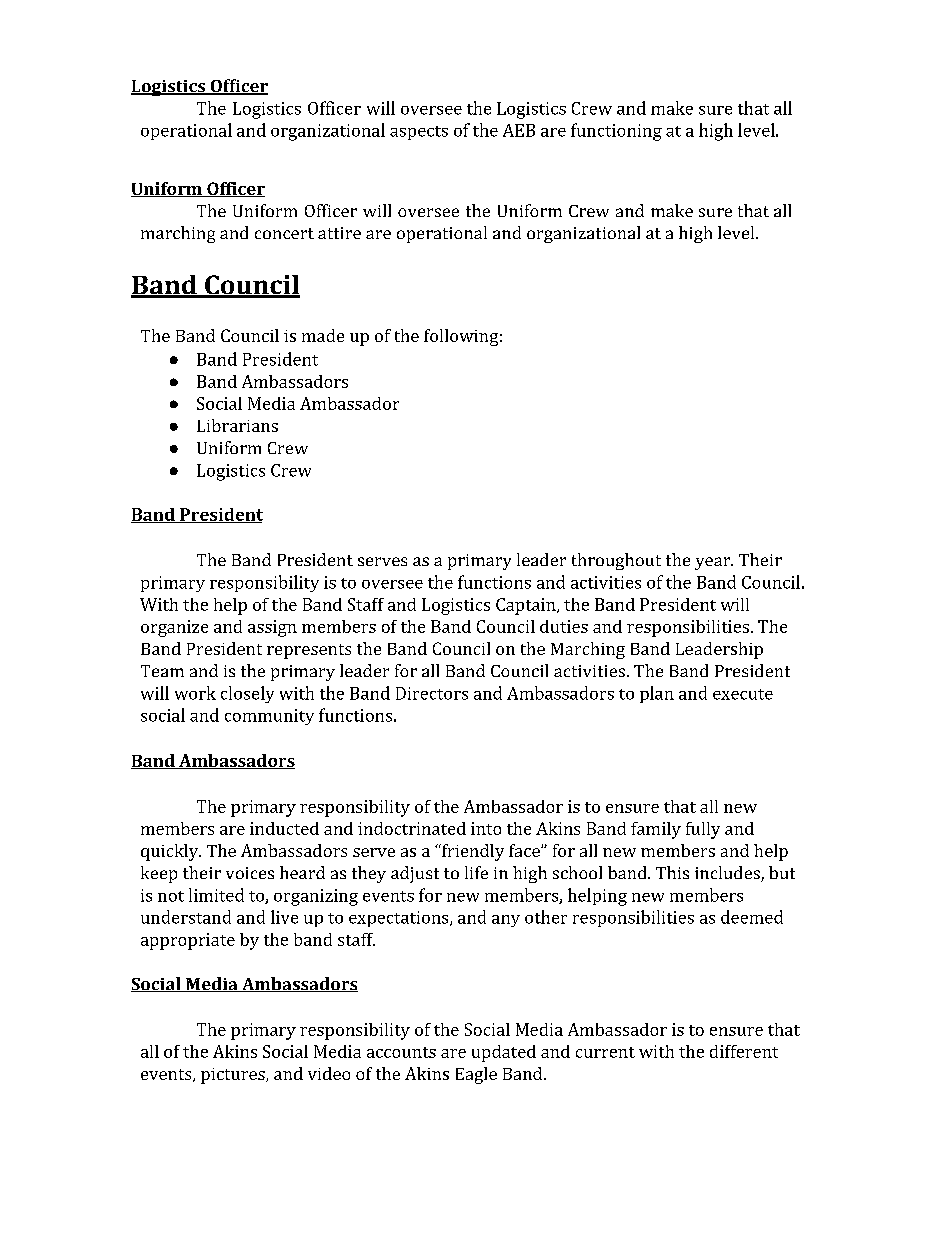 This screenshot has width=952, height=1233. I want to click on AEB, so click(519, 130).
